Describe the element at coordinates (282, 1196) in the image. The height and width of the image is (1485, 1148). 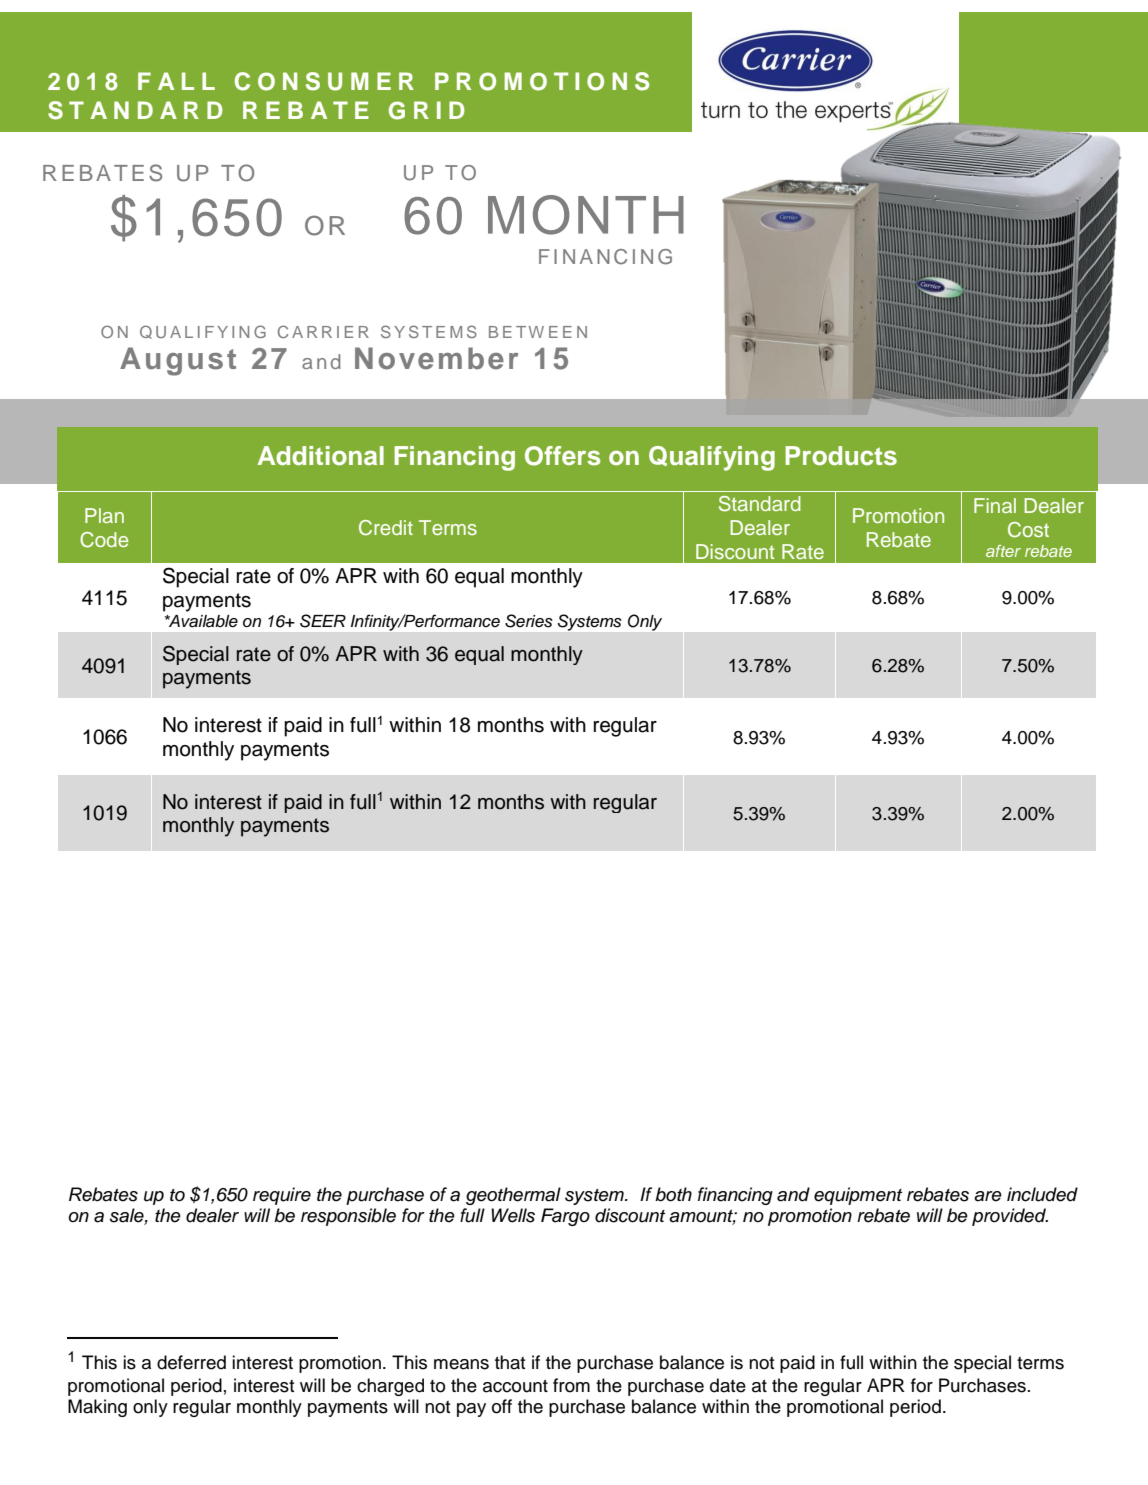
I see `require` at that location.
